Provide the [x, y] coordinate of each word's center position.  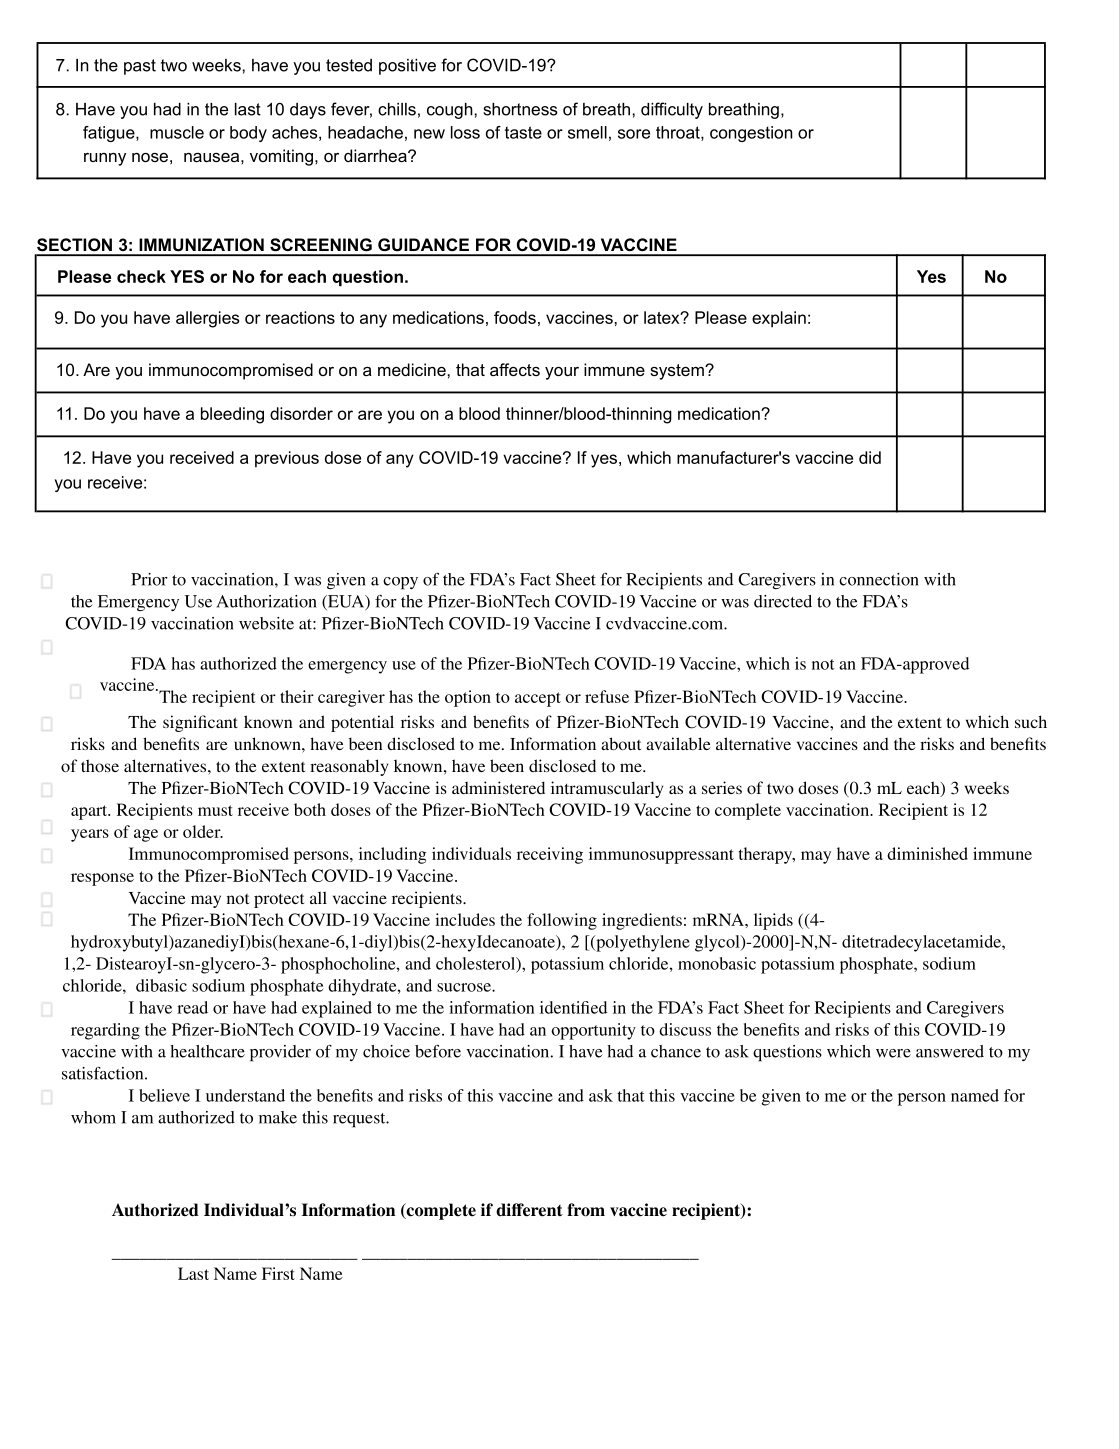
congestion [751, 134]
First [278, 1273]
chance [676, 1051]
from [586, 1210]
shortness [521, 109]
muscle [177, 132]
